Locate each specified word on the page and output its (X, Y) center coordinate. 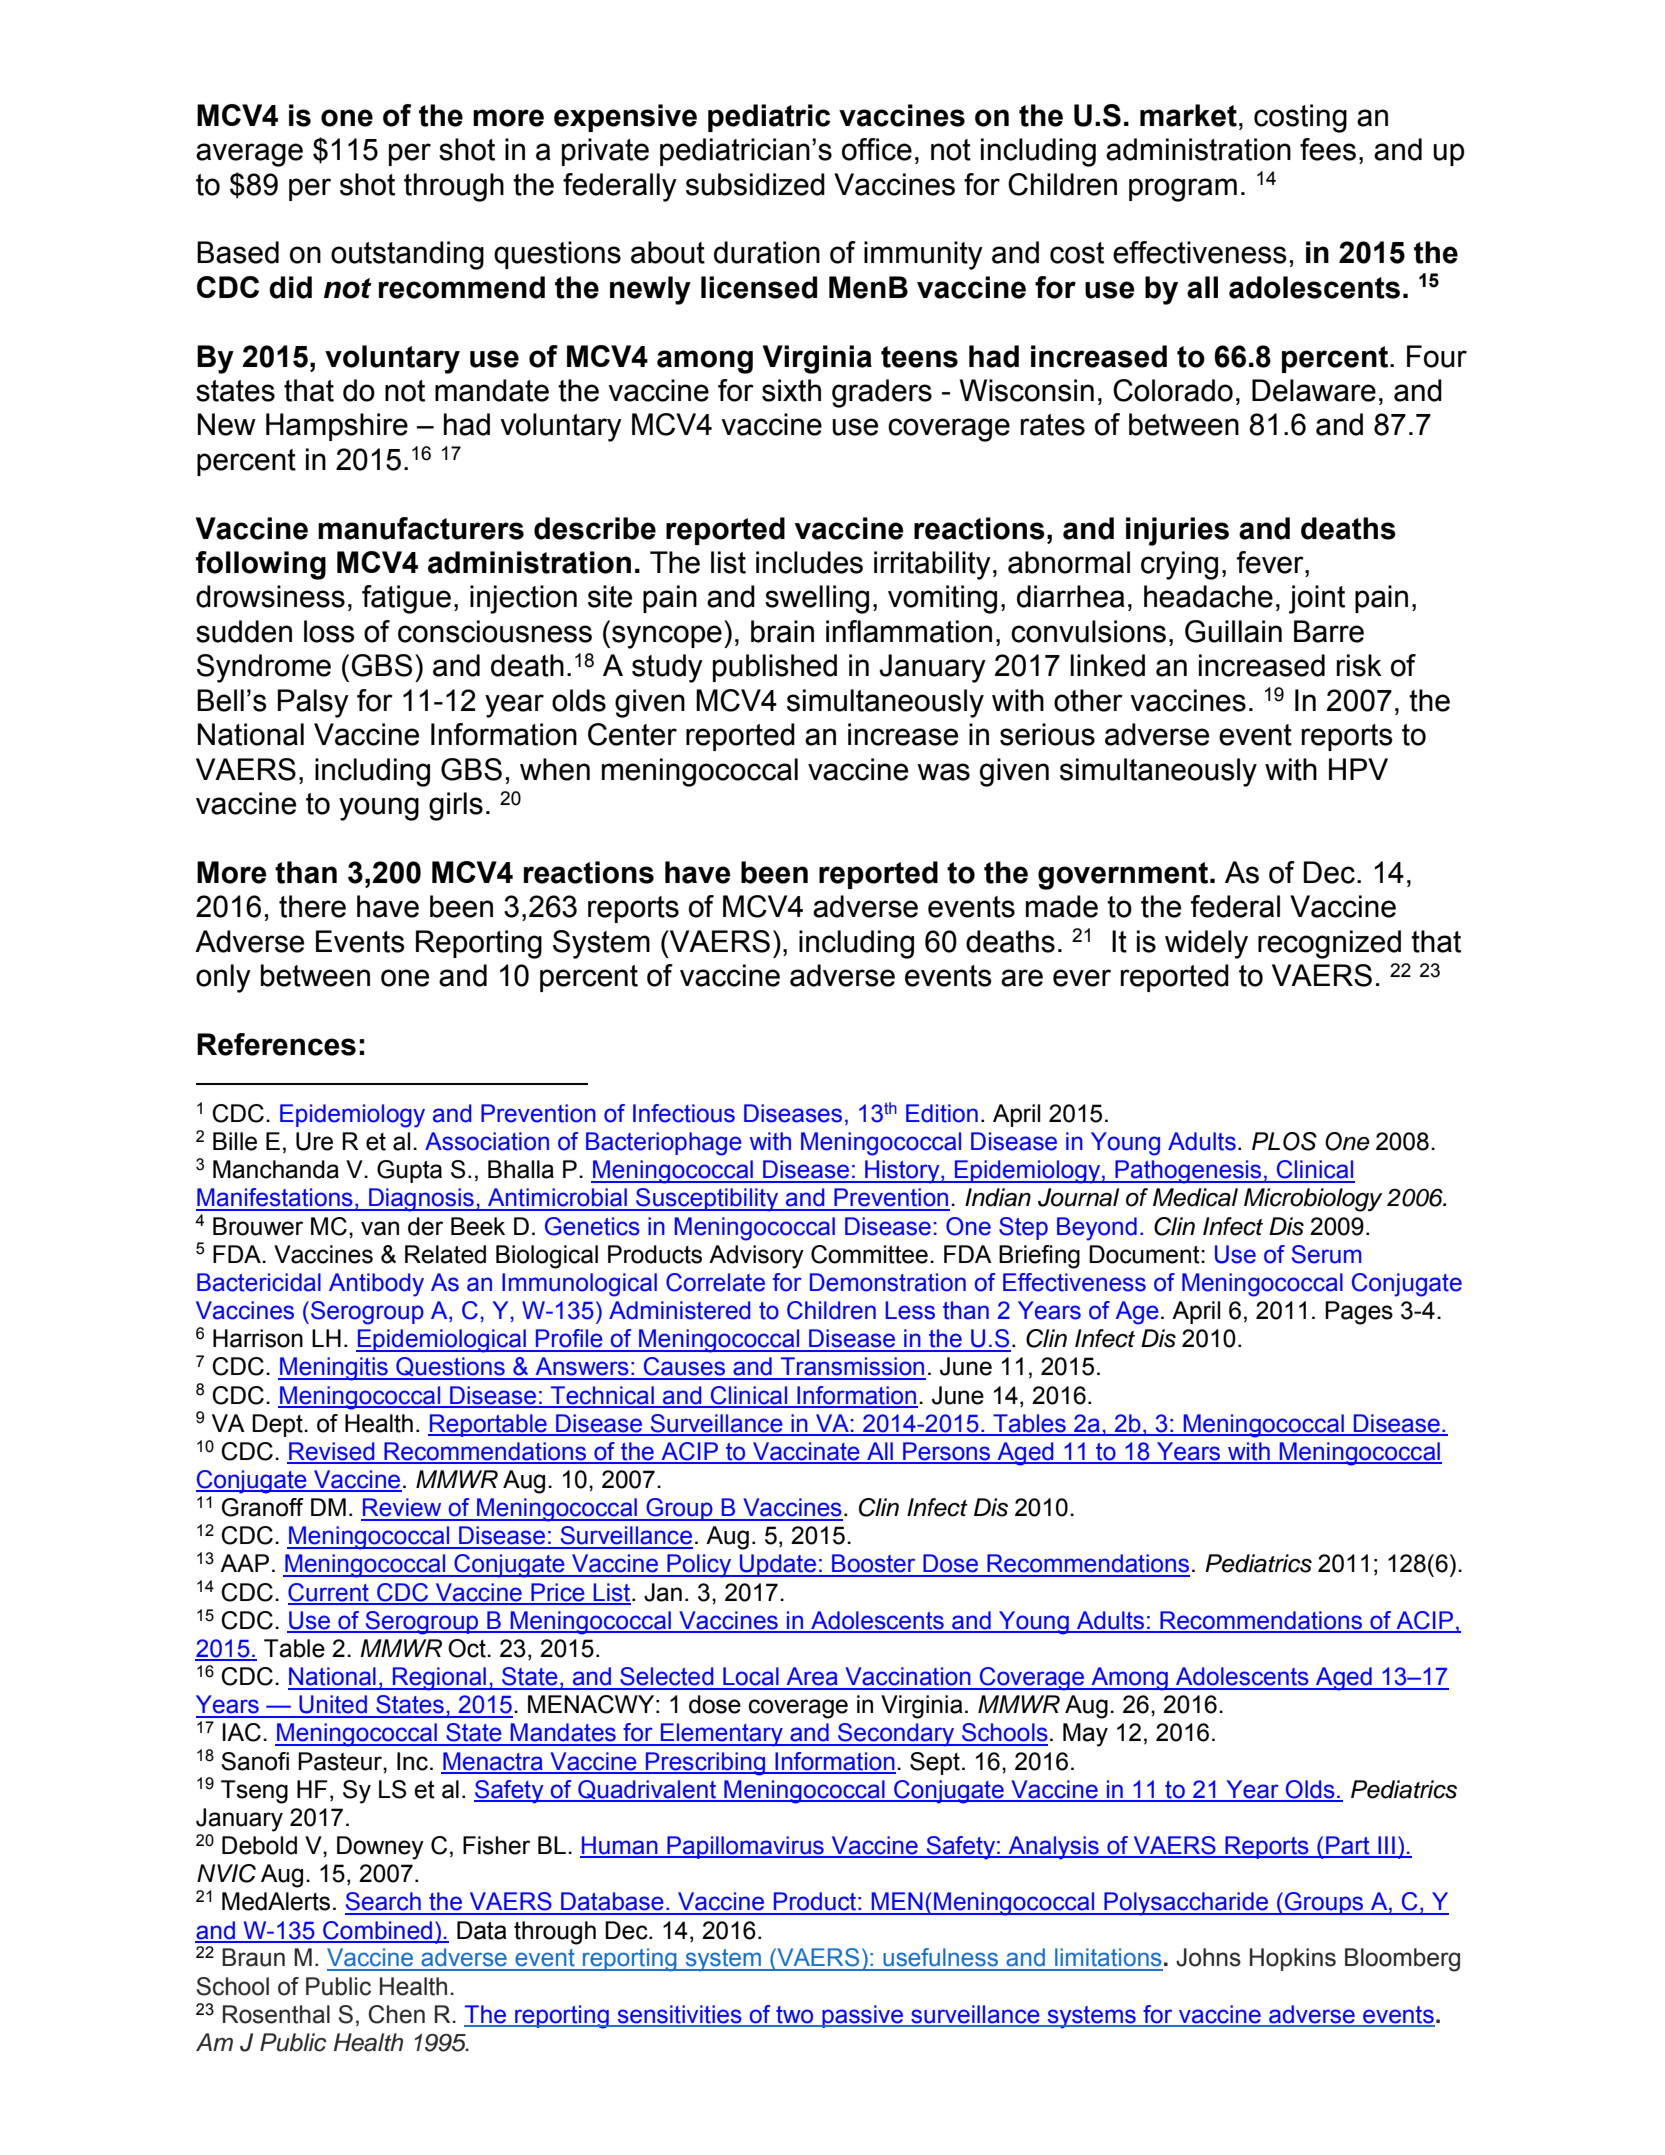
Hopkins (1293, 1959)
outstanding (407, 255)
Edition (942, 1113)
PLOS (1284, 1141)
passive (863, 2016)
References (276, 1044)
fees (1328, 149)
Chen (397, 2014)
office (877, 149)
